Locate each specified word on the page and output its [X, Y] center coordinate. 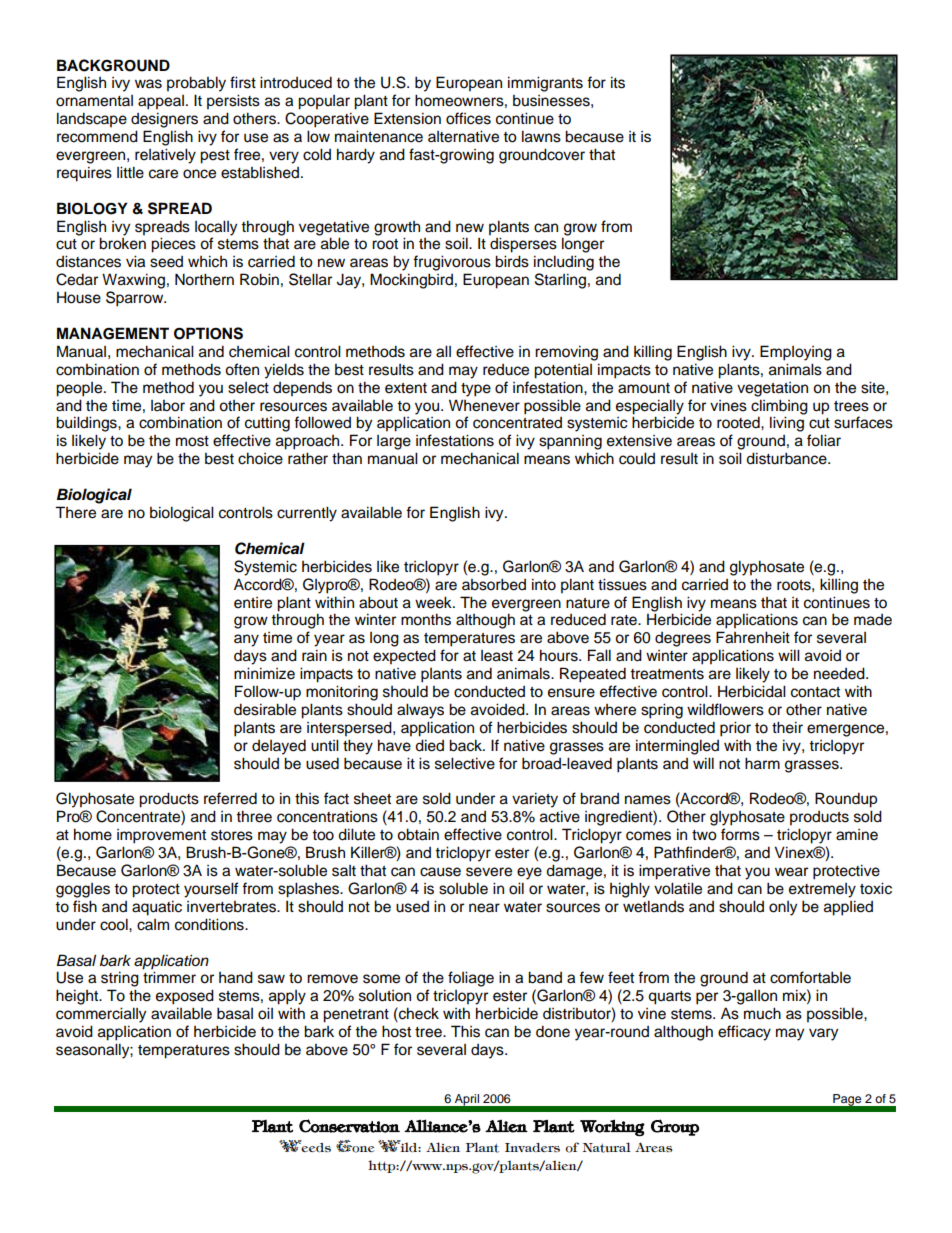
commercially [101, 1015]
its [618, 82]
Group [675, 1127]
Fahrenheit [753, 637]
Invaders [532, 1147]
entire [253, 603]
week [434, 602]
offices [468, 118]
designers [164, 120]
